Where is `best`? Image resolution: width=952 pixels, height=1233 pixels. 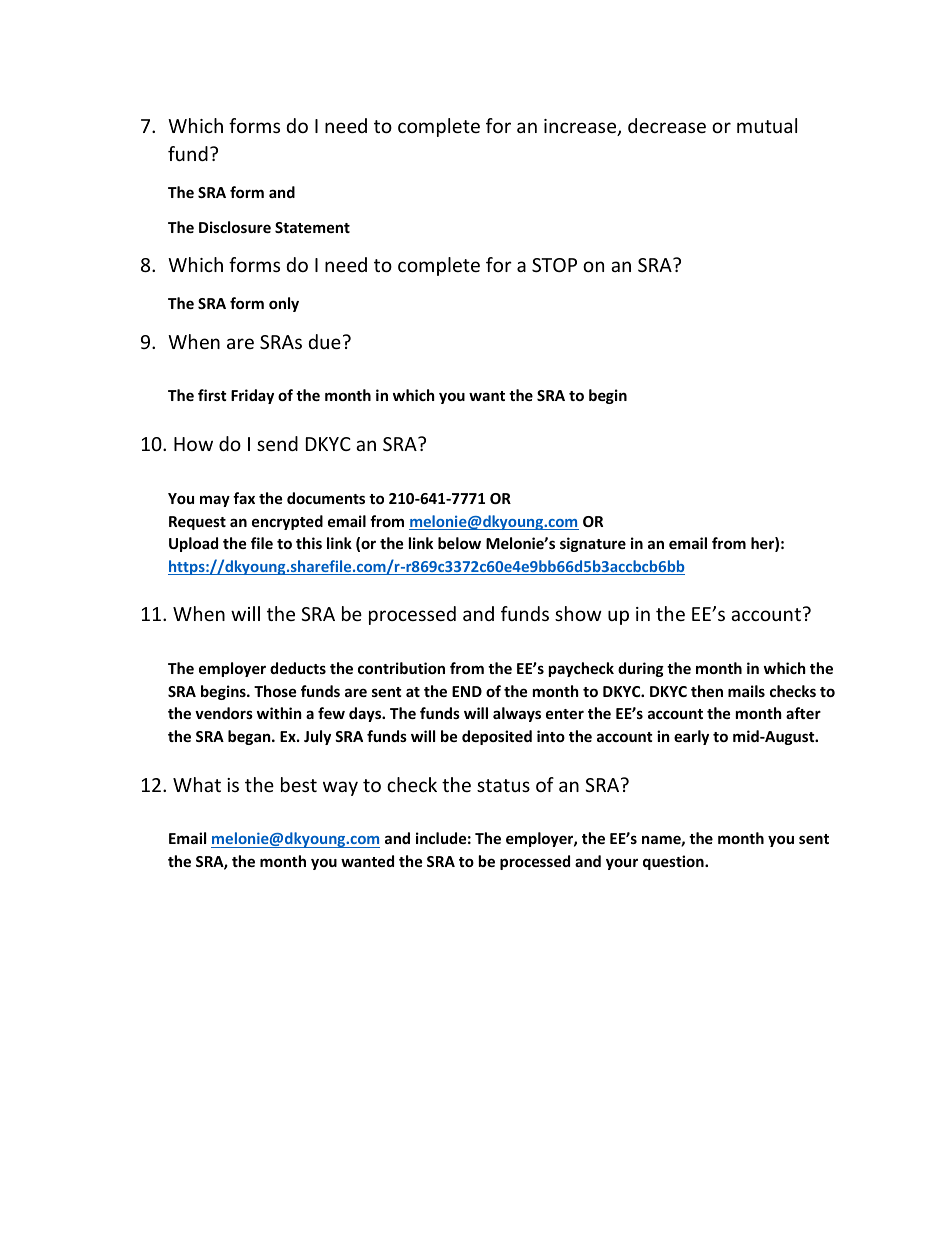 best is located at coordinates (299, 784).
